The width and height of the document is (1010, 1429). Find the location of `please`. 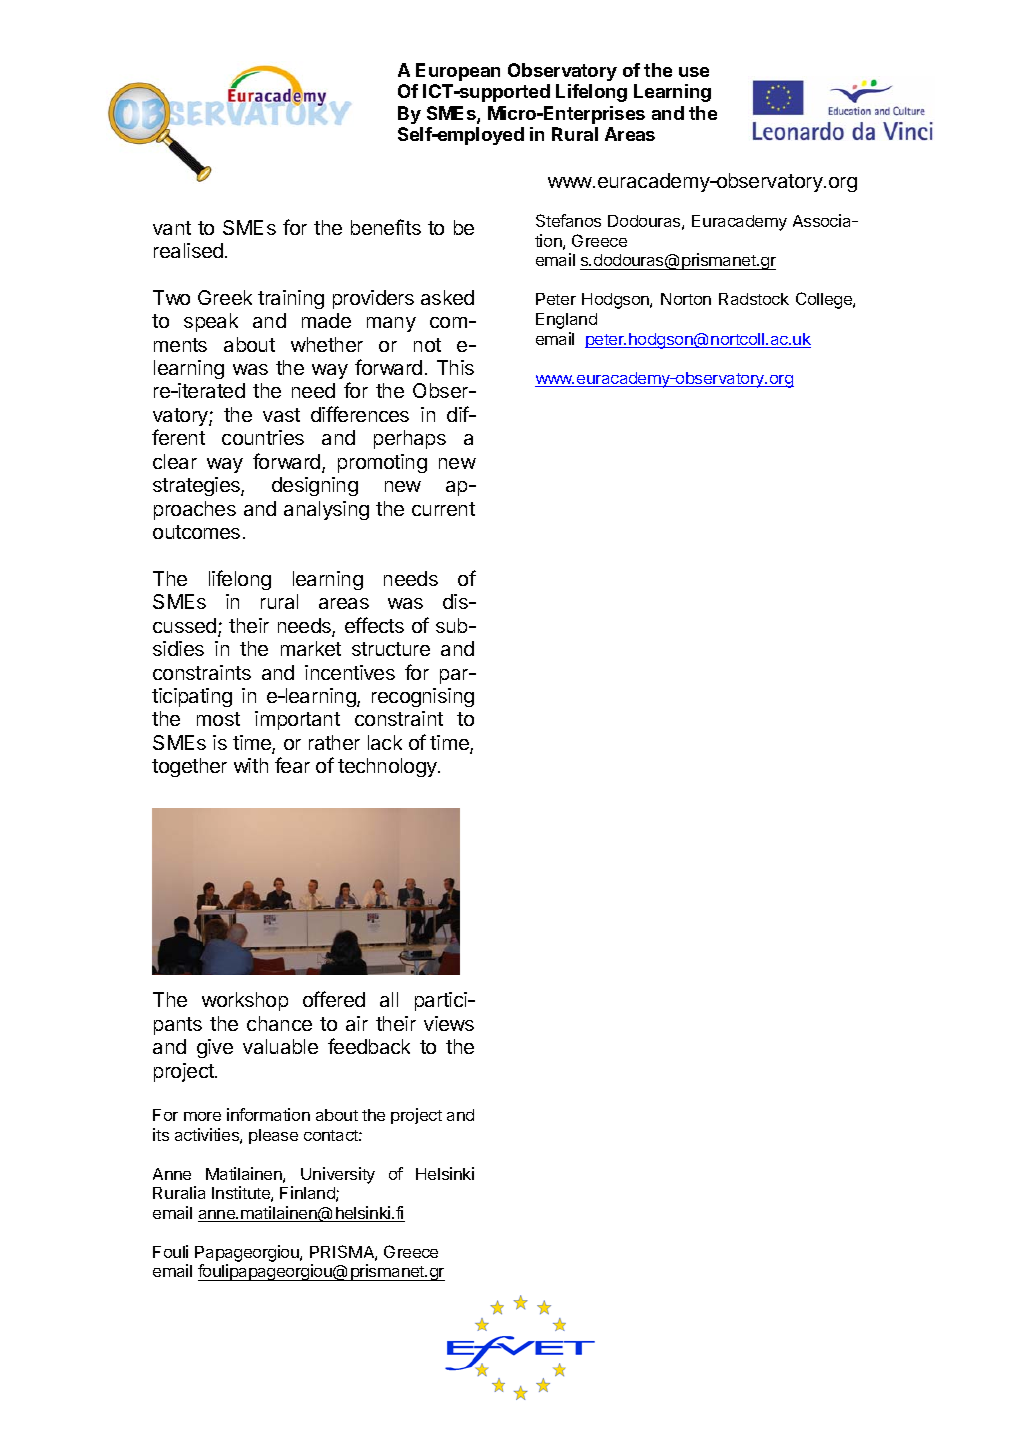

please is located at coordinates (273, 1136).
